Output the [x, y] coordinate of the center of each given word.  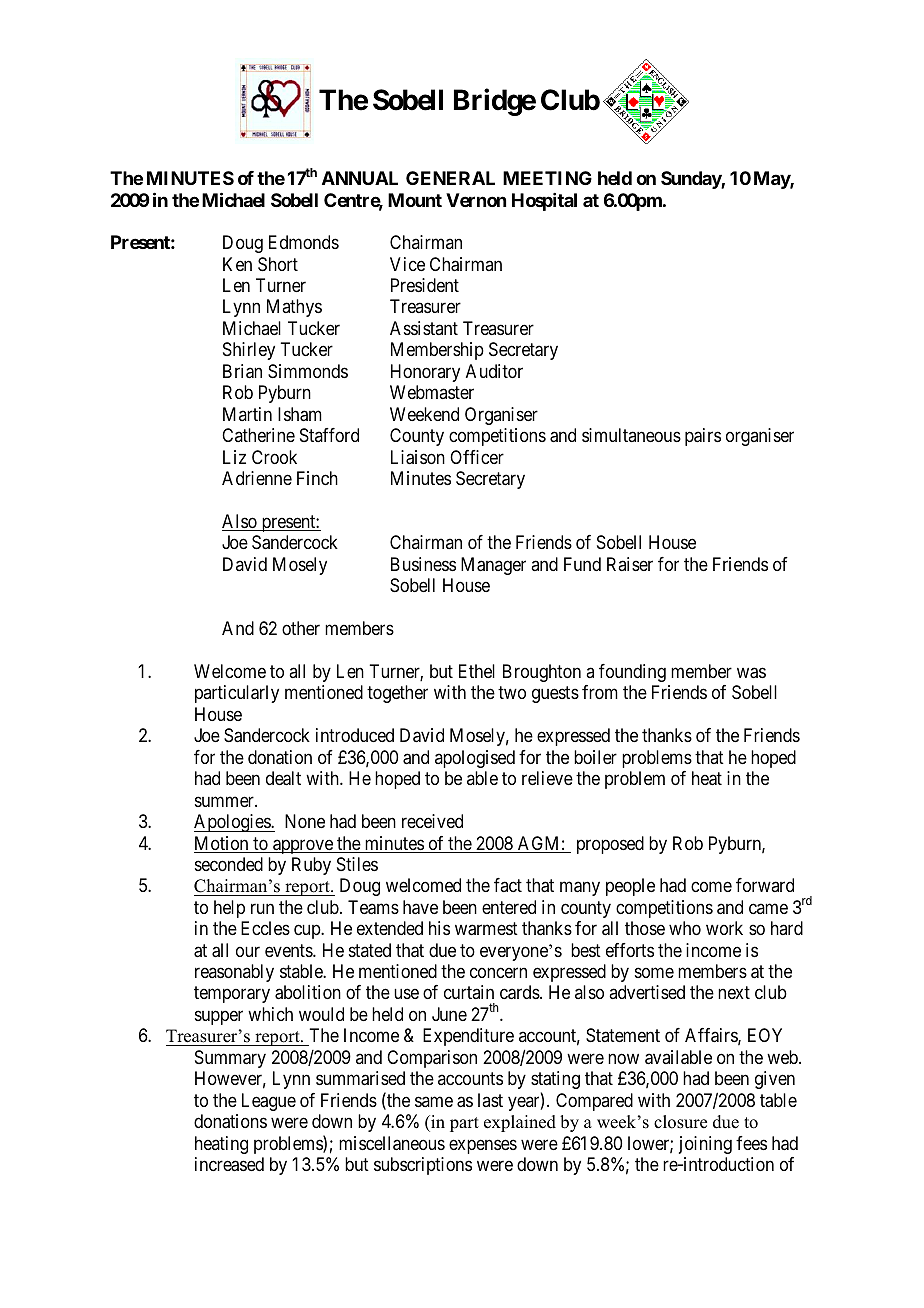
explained [520, 1123]
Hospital [544, 202]
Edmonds [304, 242]
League [269, 1102]
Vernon [476, 200]
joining [705, 1145]
